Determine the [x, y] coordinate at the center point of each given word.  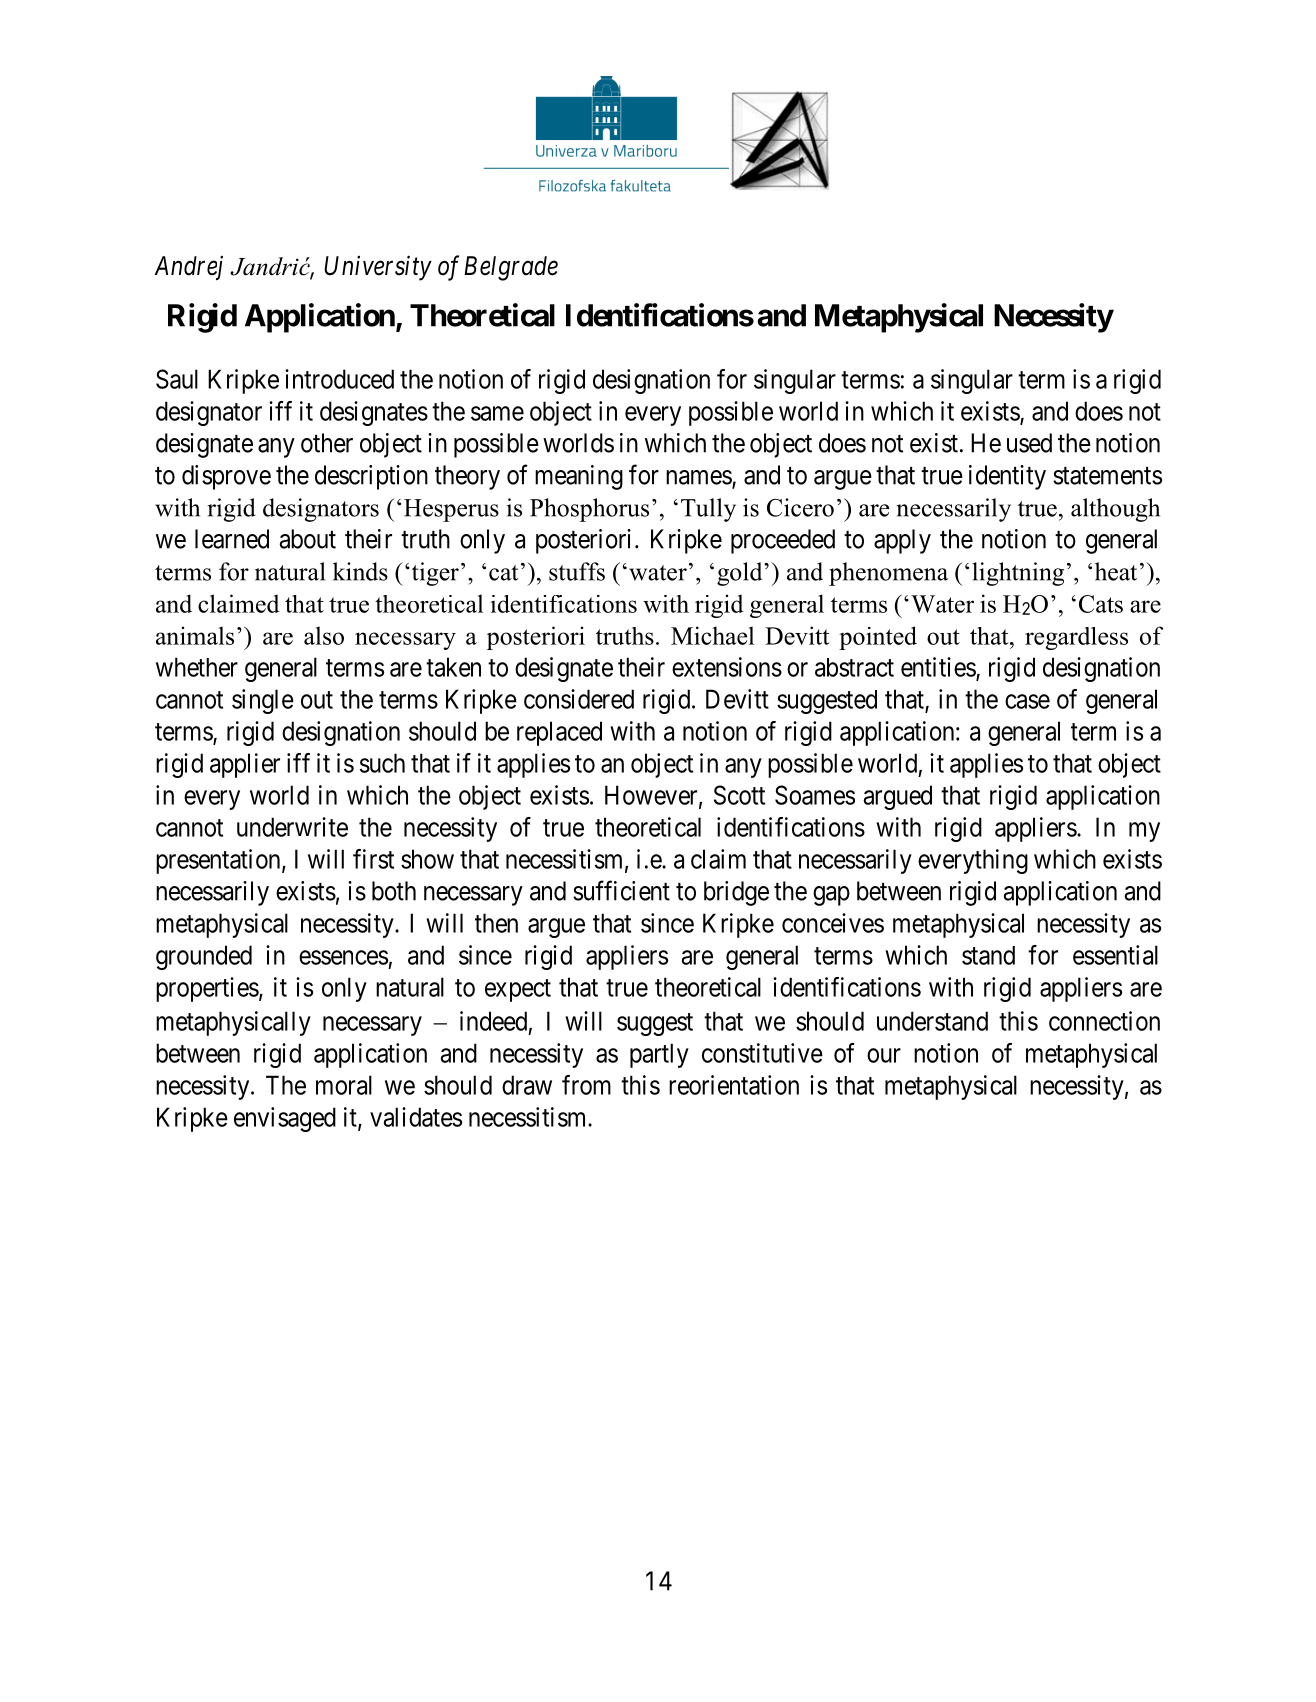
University [378, 268]
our [884, 1055]
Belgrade [511, 268]
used [1029, 443]
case [1027, 701]
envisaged [285, 1119]
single [263, 701]
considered [579, 699]
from [586, 1085]
